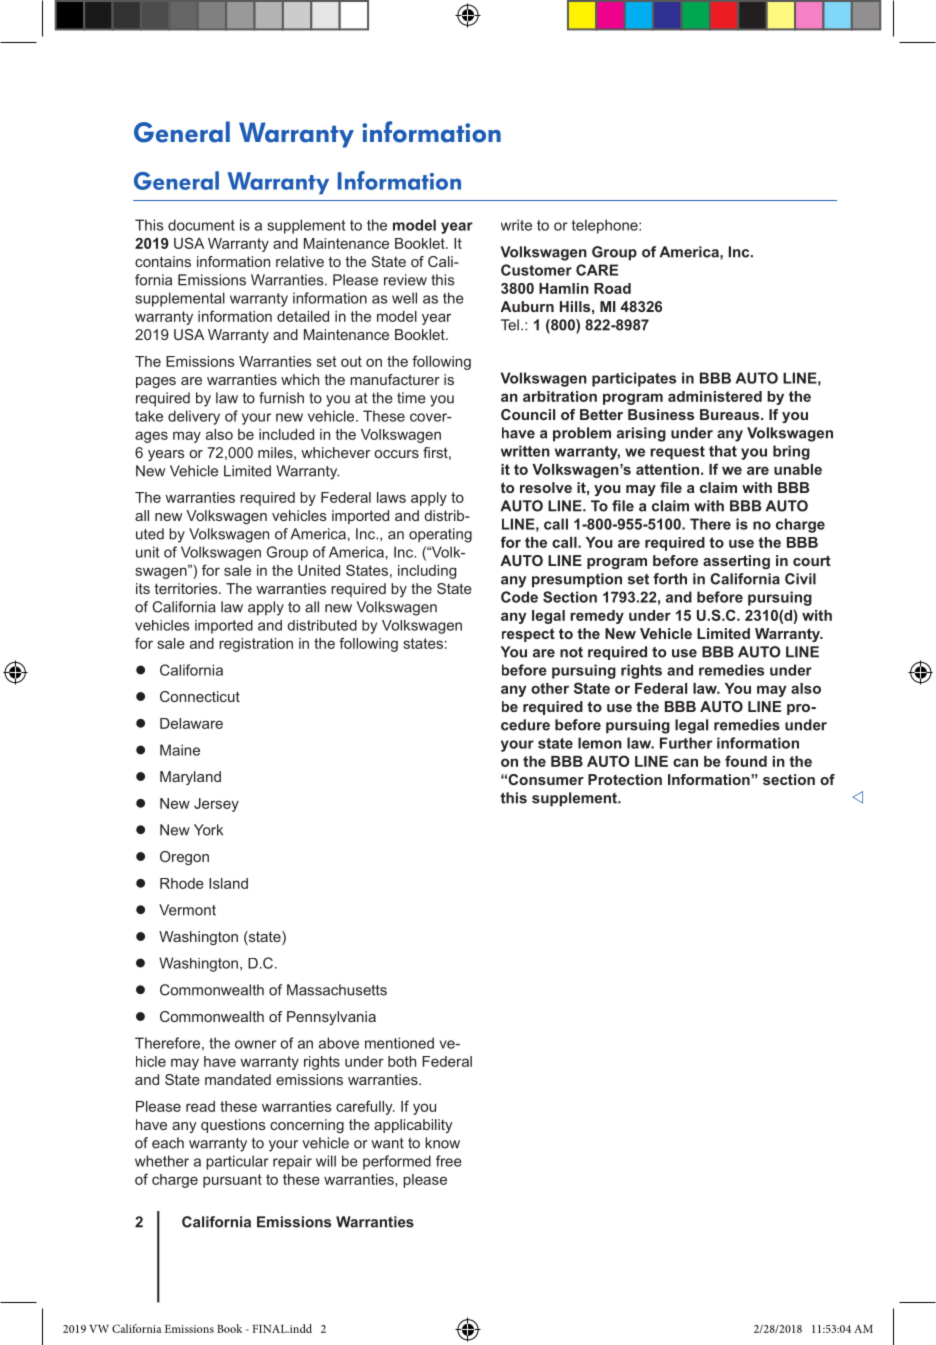 Image resolution: width=936 pixels, height=1345 pixels. I want to click on Vermont, so click(187, 910).
